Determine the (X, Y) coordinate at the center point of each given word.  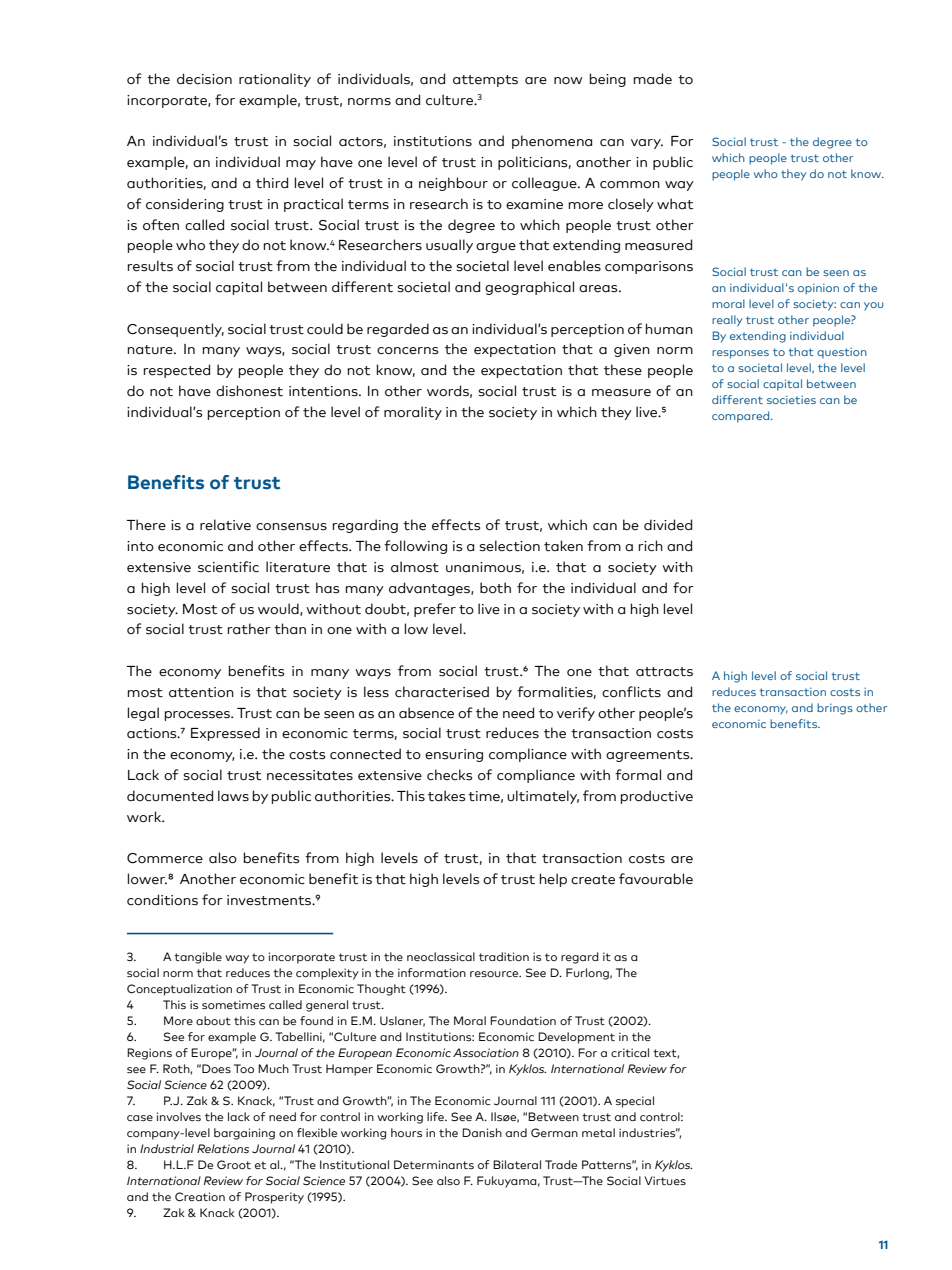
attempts (485, 81)
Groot (234, 1164)
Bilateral (517, 1164)
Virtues (665, 1180)
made (652, 79)
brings (835, 709)
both (495, 588)
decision (204, 79)
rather (249, 629)
